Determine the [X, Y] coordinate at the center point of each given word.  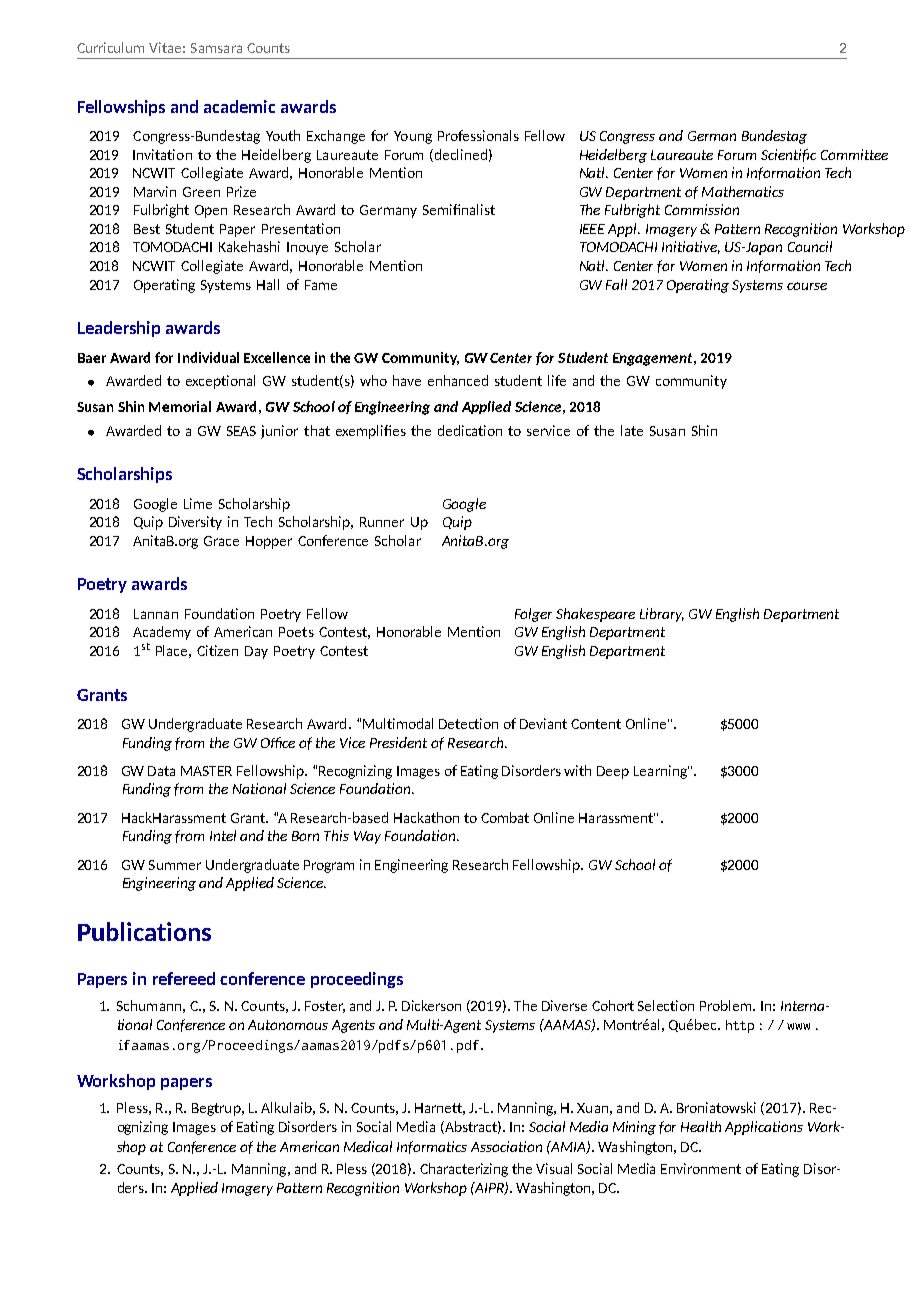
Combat [505, 817]
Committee [854, 154]
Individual [208, 357]
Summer [175, 865]
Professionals [478, 135]
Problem [727, 1005]
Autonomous [288, 1025]
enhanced [458, 380]
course [807, 286]
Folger [533, 615]
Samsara [216, 48]
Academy [162, 633]
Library [662, 615]
